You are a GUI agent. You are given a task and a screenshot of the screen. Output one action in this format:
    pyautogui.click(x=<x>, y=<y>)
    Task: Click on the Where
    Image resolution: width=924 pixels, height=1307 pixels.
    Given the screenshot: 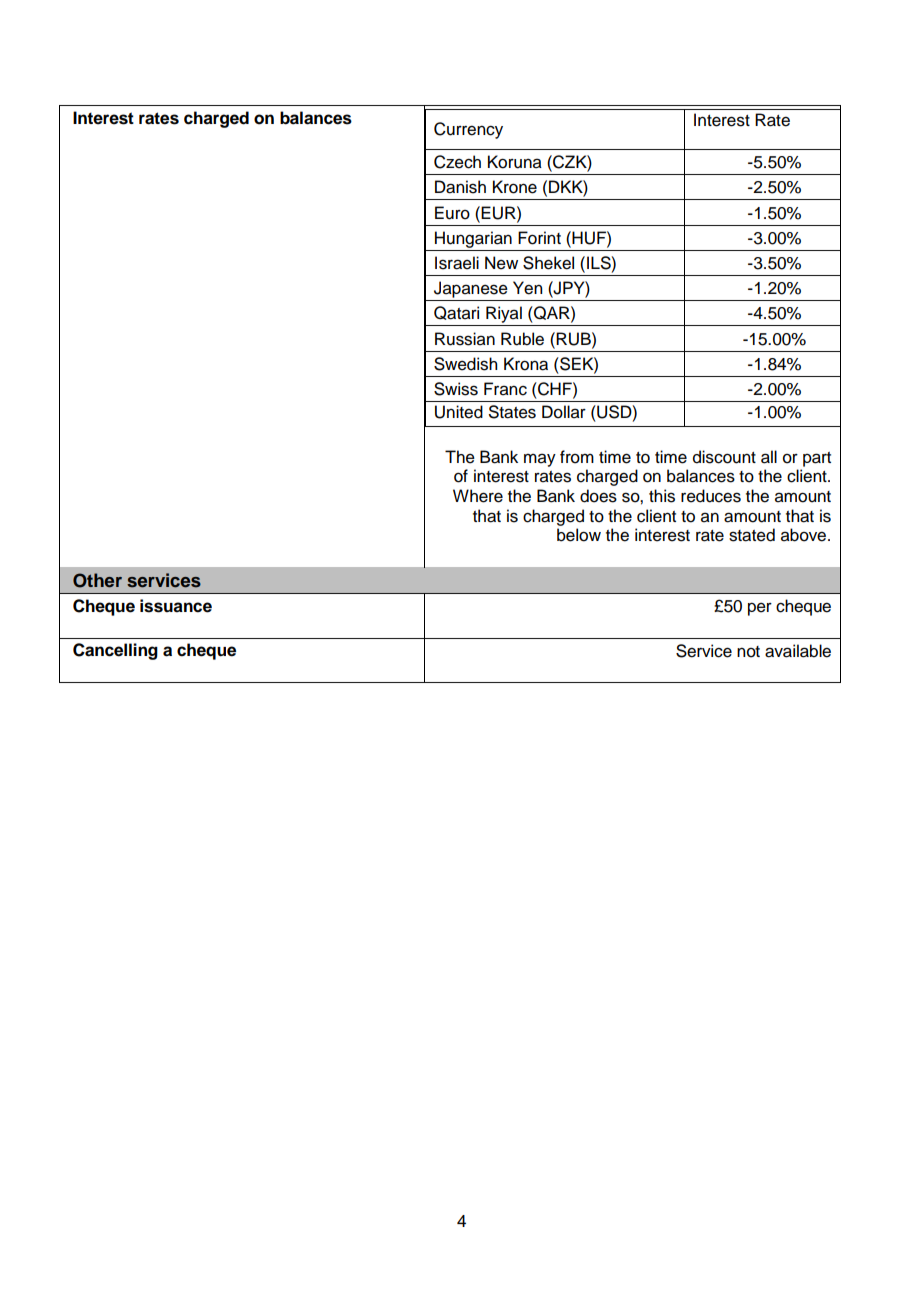 What is the action you would take?
    pyautogui.click(x=478, y=496)
